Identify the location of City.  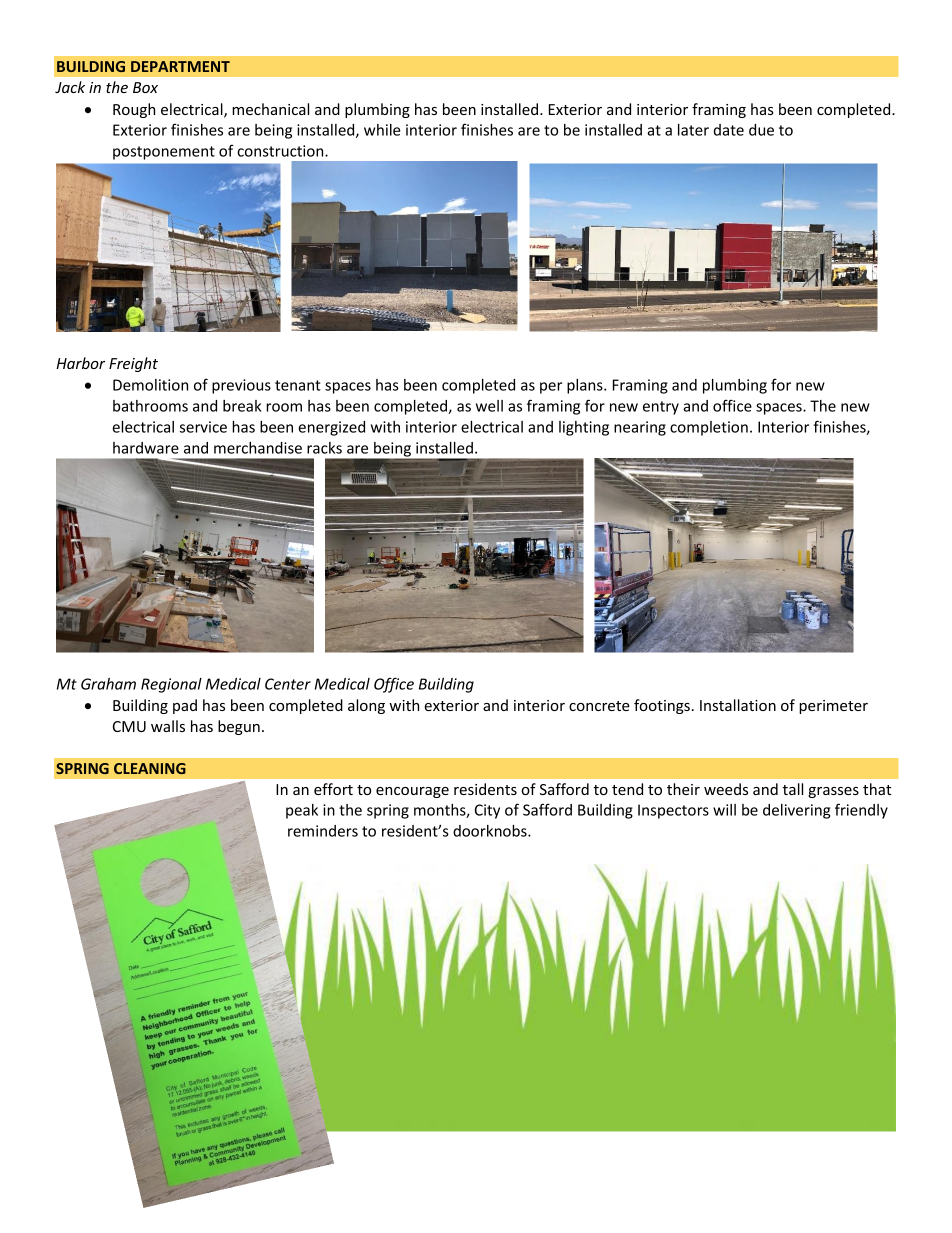
(487, 811).
